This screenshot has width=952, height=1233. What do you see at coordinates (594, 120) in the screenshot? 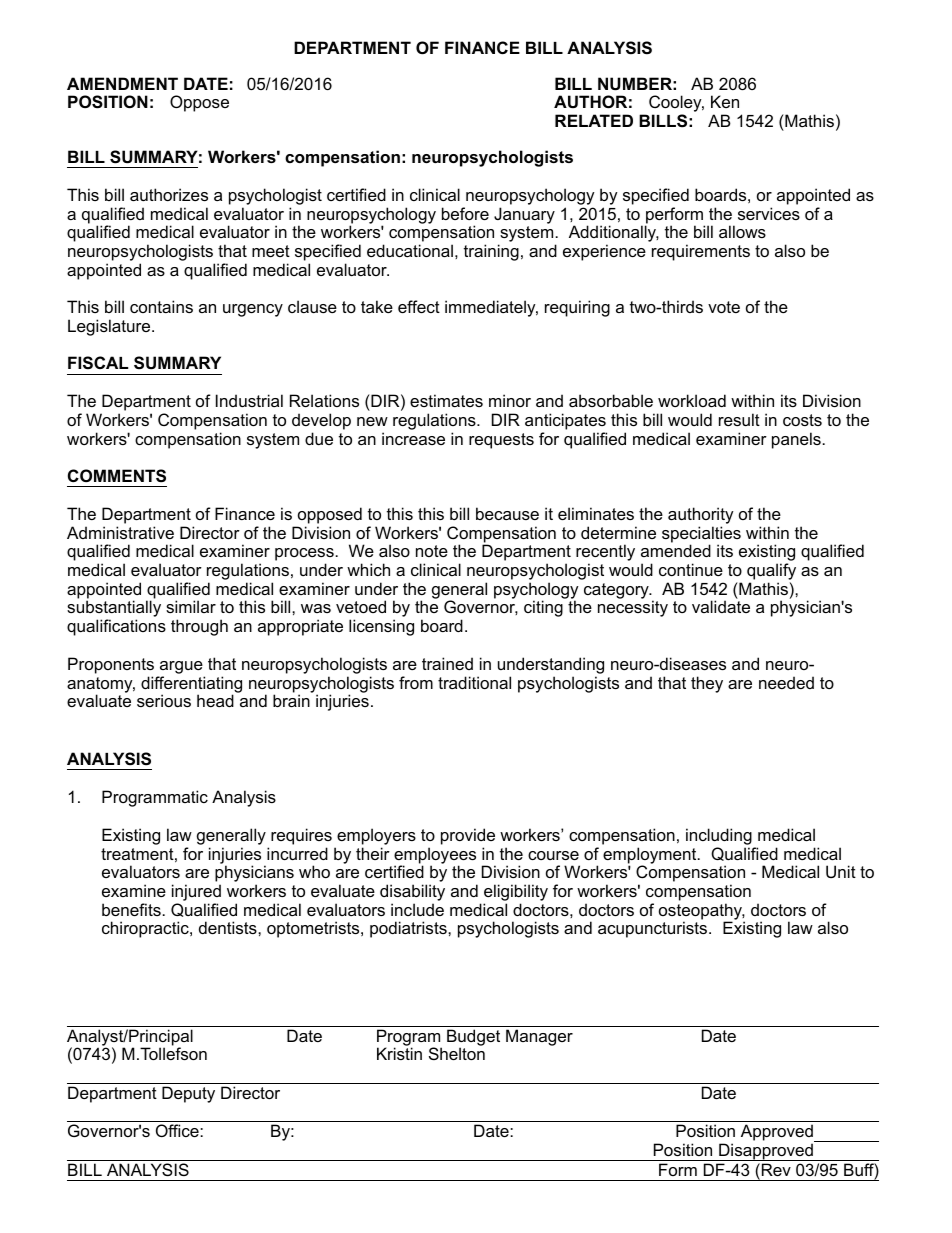
I see `RELATED` at bounding box center [594, 120].
